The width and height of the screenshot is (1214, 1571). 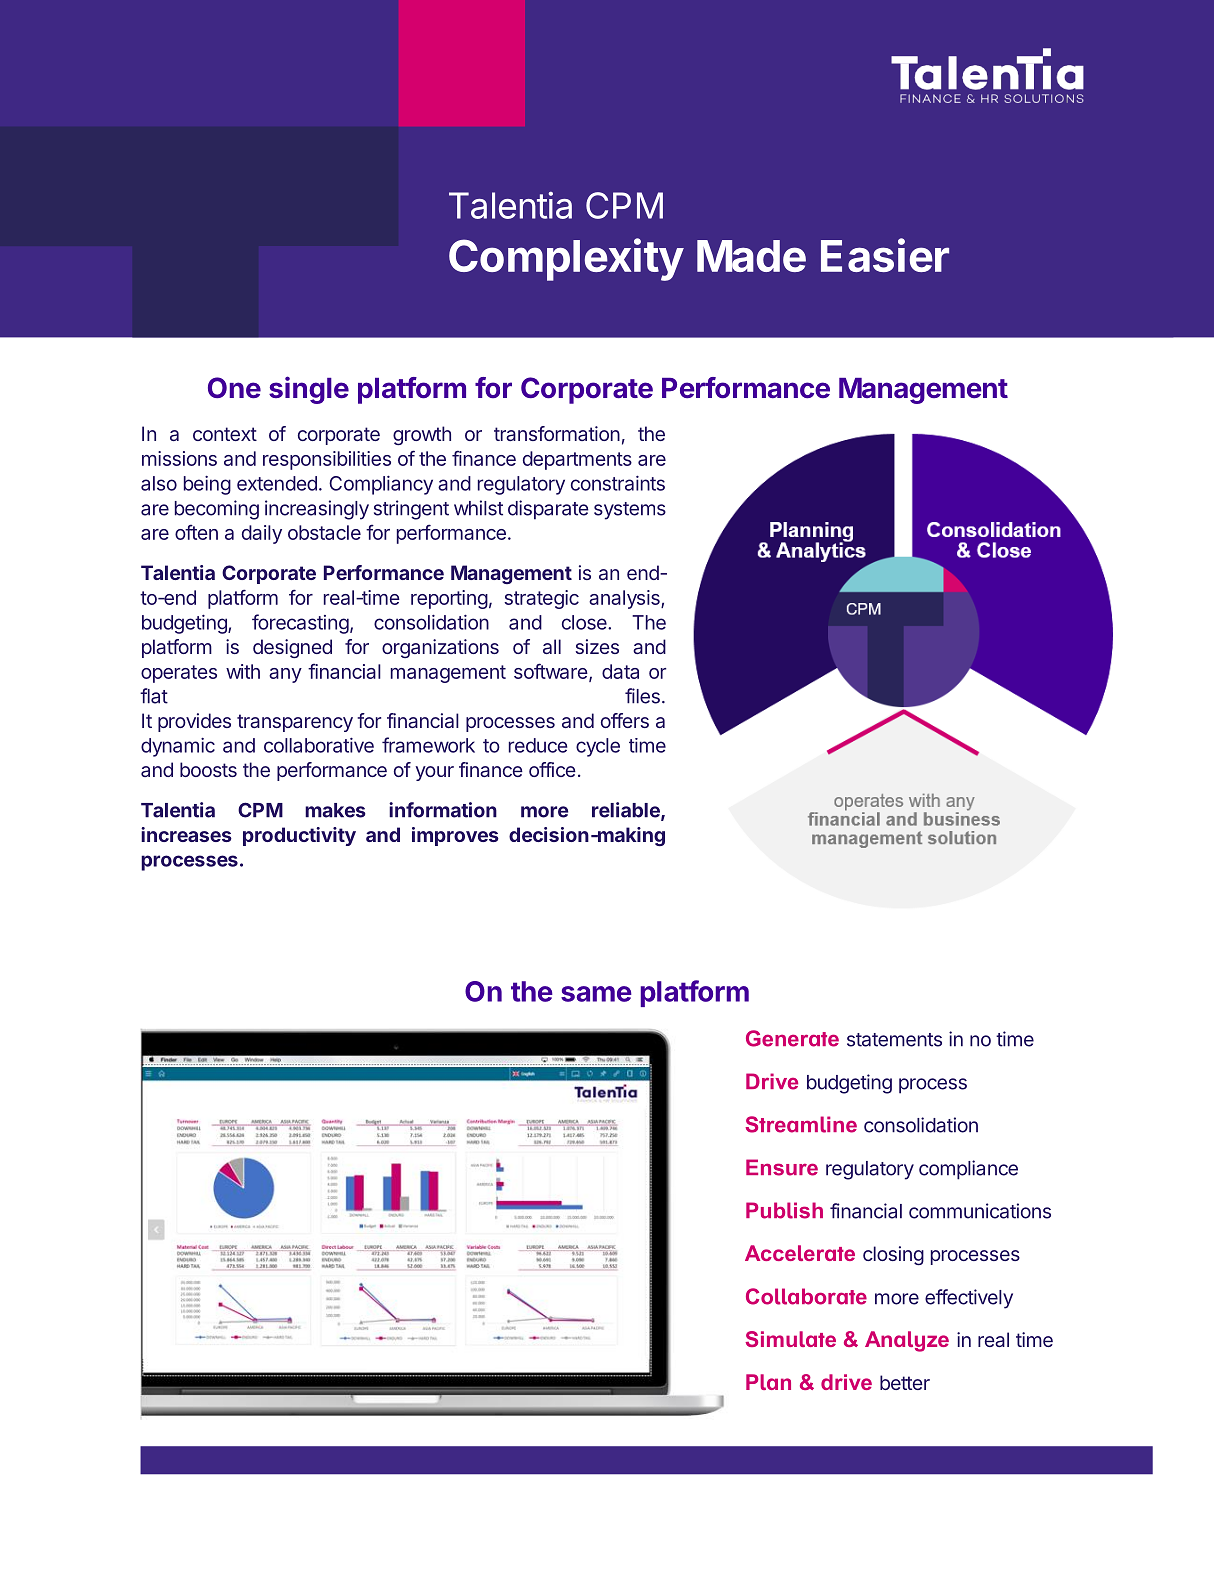 I want to click on Generate, so click(x=792, y=1038).
